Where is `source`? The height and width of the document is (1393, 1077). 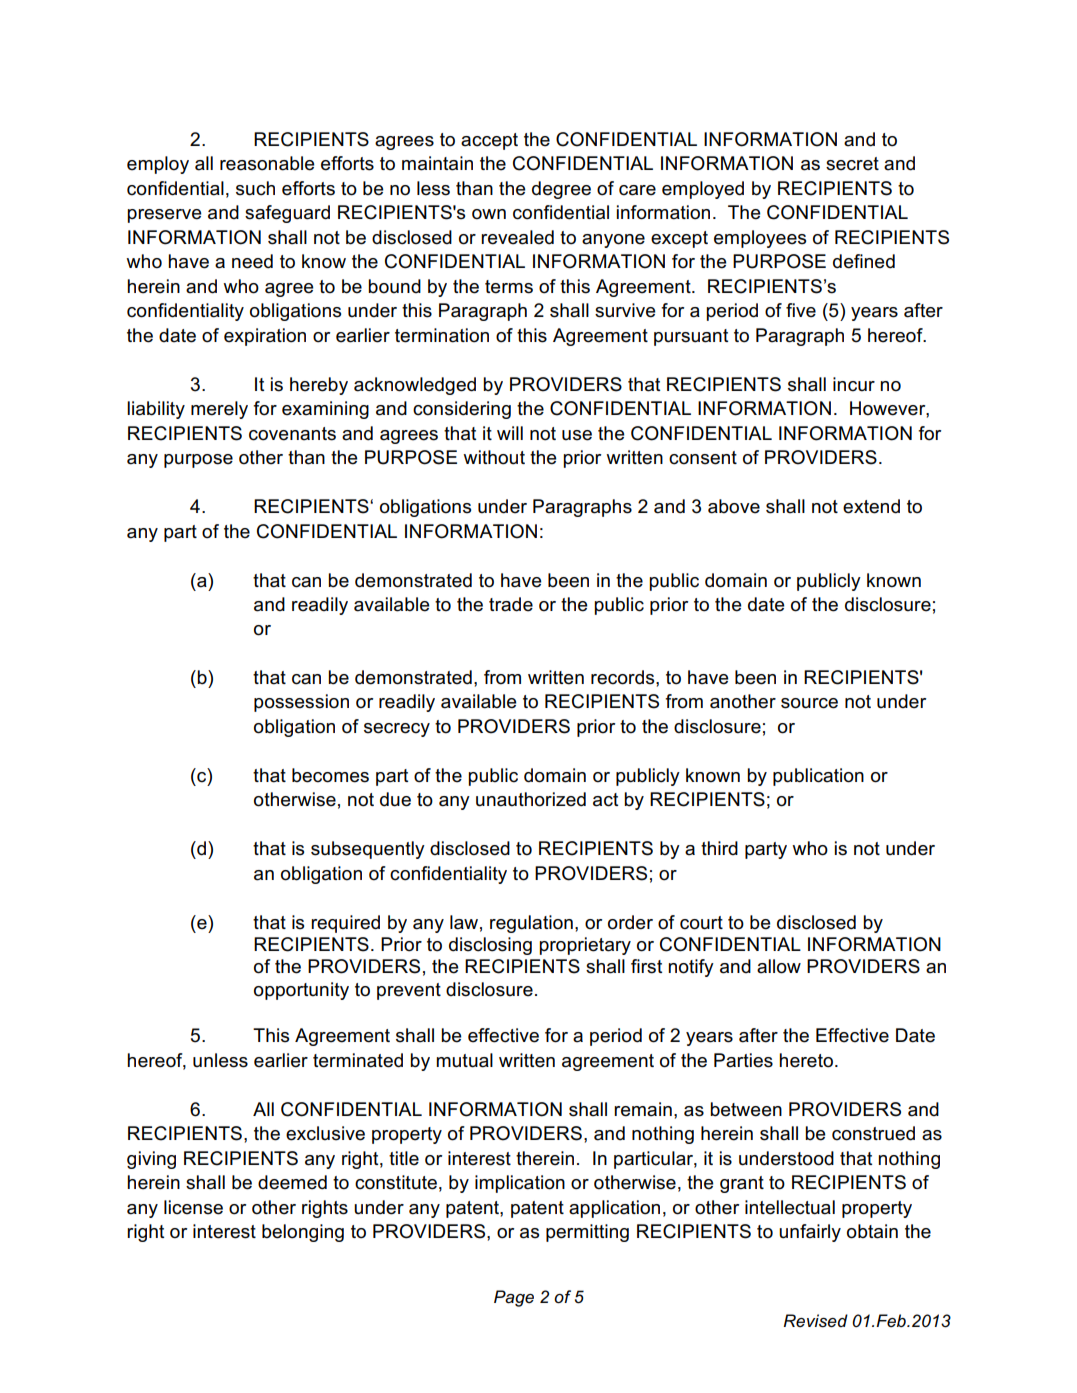 source is located at coordinates (809, 703).
